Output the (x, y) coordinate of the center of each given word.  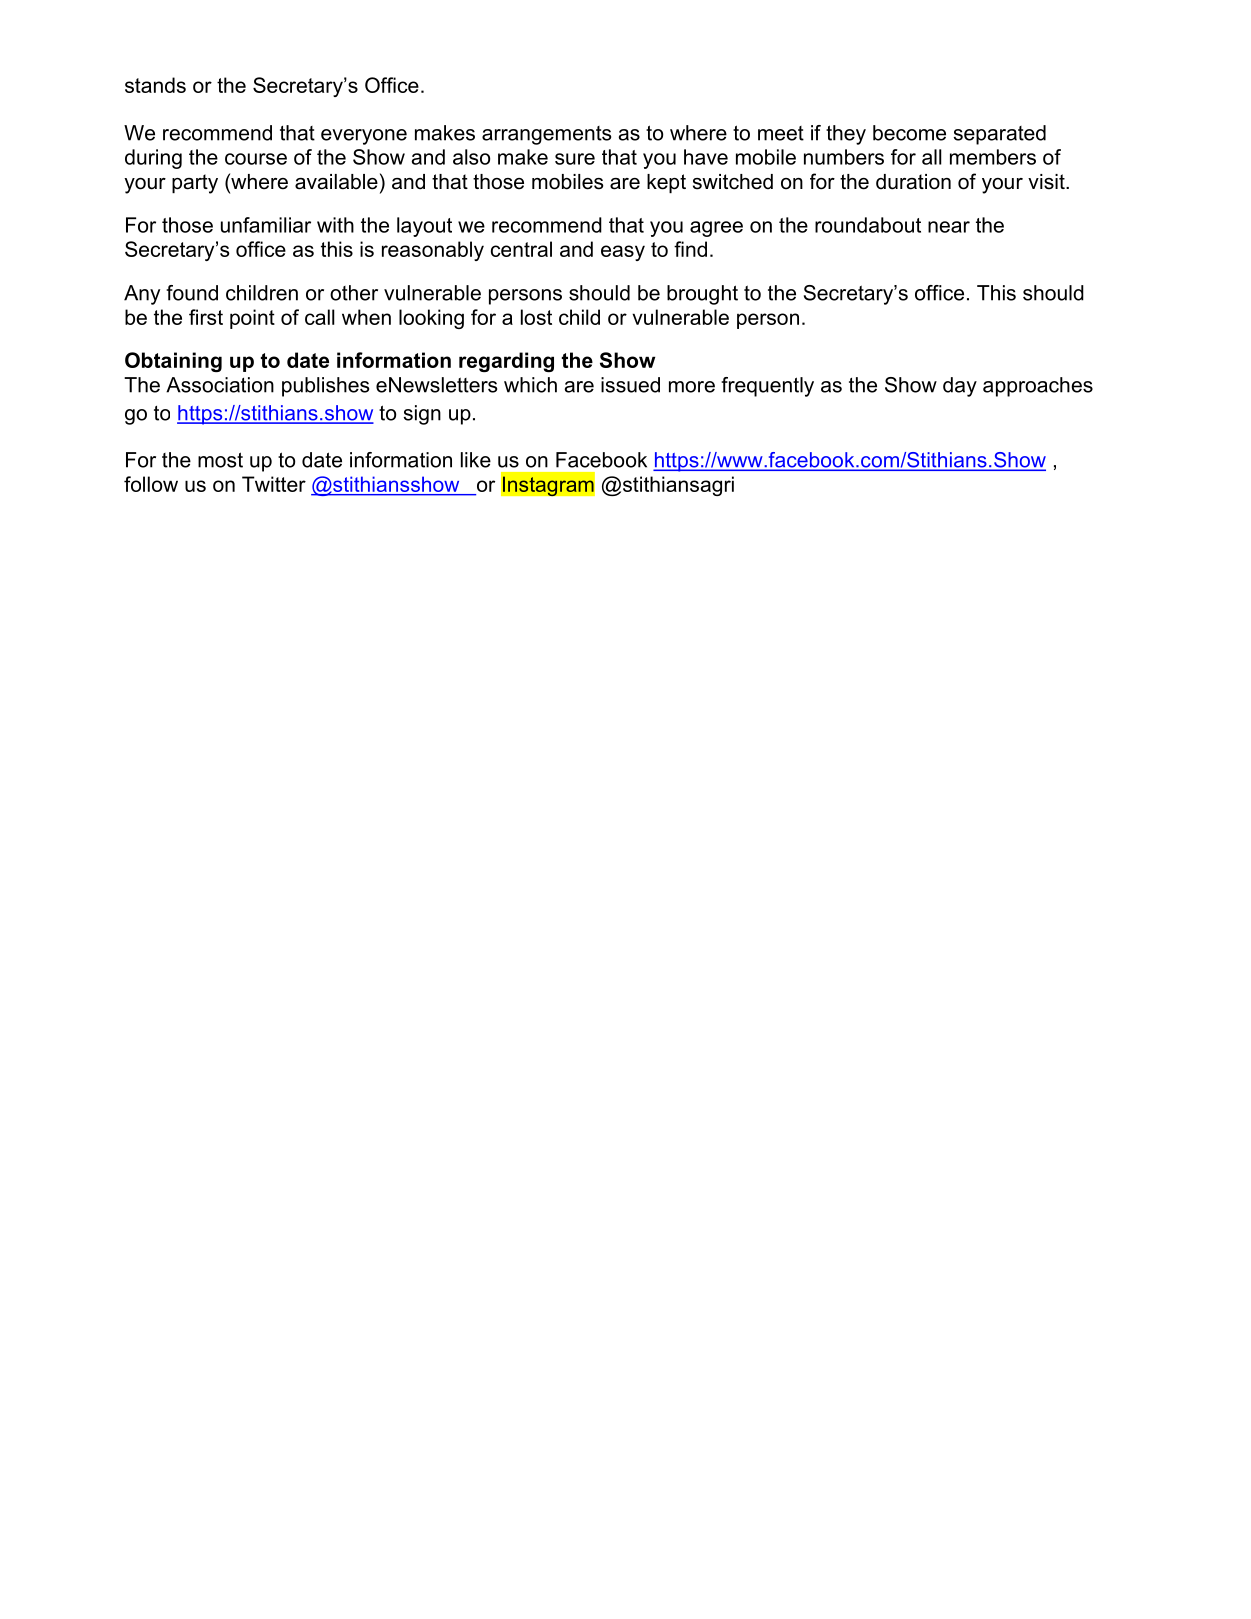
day (960, 387)
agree (716, 229)
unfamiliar (266, 225)
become (909, 133)
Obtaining (173, 362)
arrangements (546, 135)
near (949, 227)
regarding (506, 362)
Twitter (274, 484)
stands (155, 85)
